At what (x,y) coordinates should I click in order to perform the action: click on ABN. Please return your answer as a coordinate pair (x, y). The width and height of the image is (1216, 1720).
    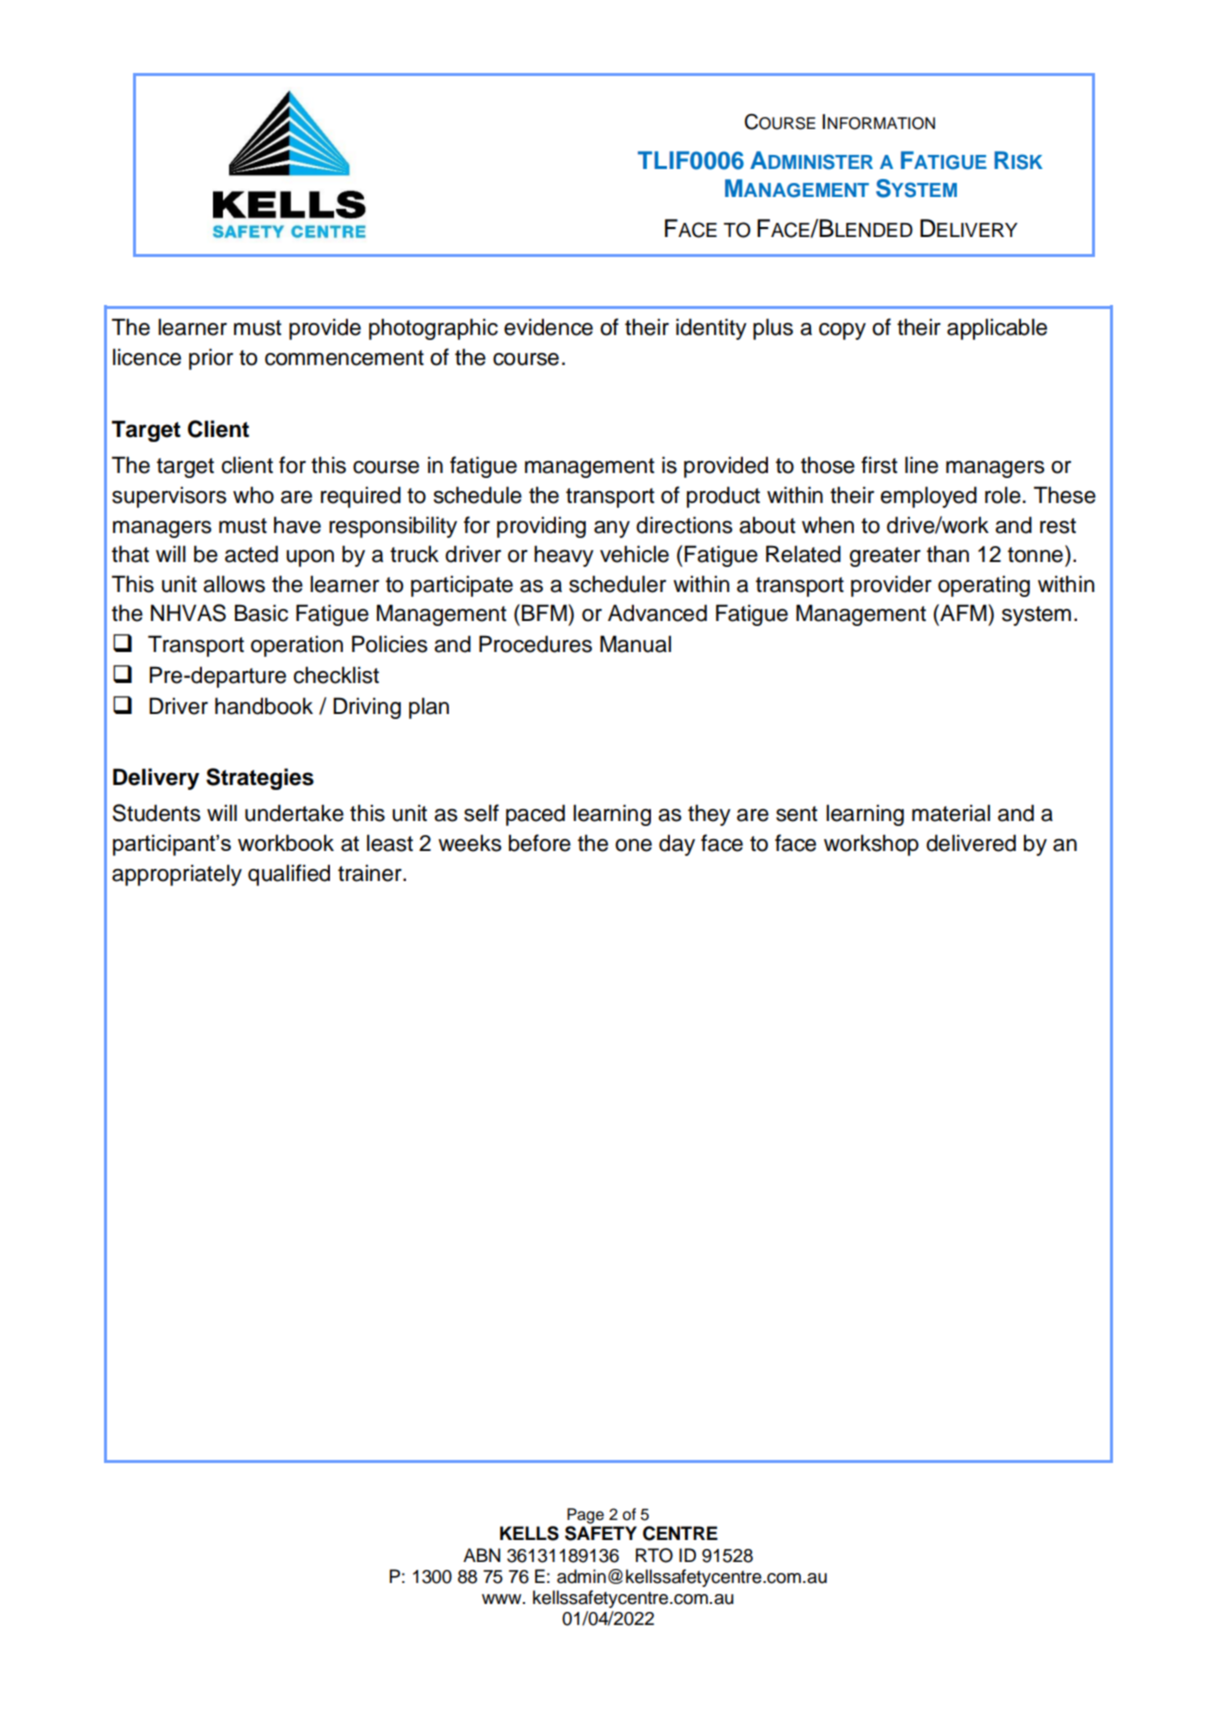
    Looking at the image, I should click on (481, 1555).
